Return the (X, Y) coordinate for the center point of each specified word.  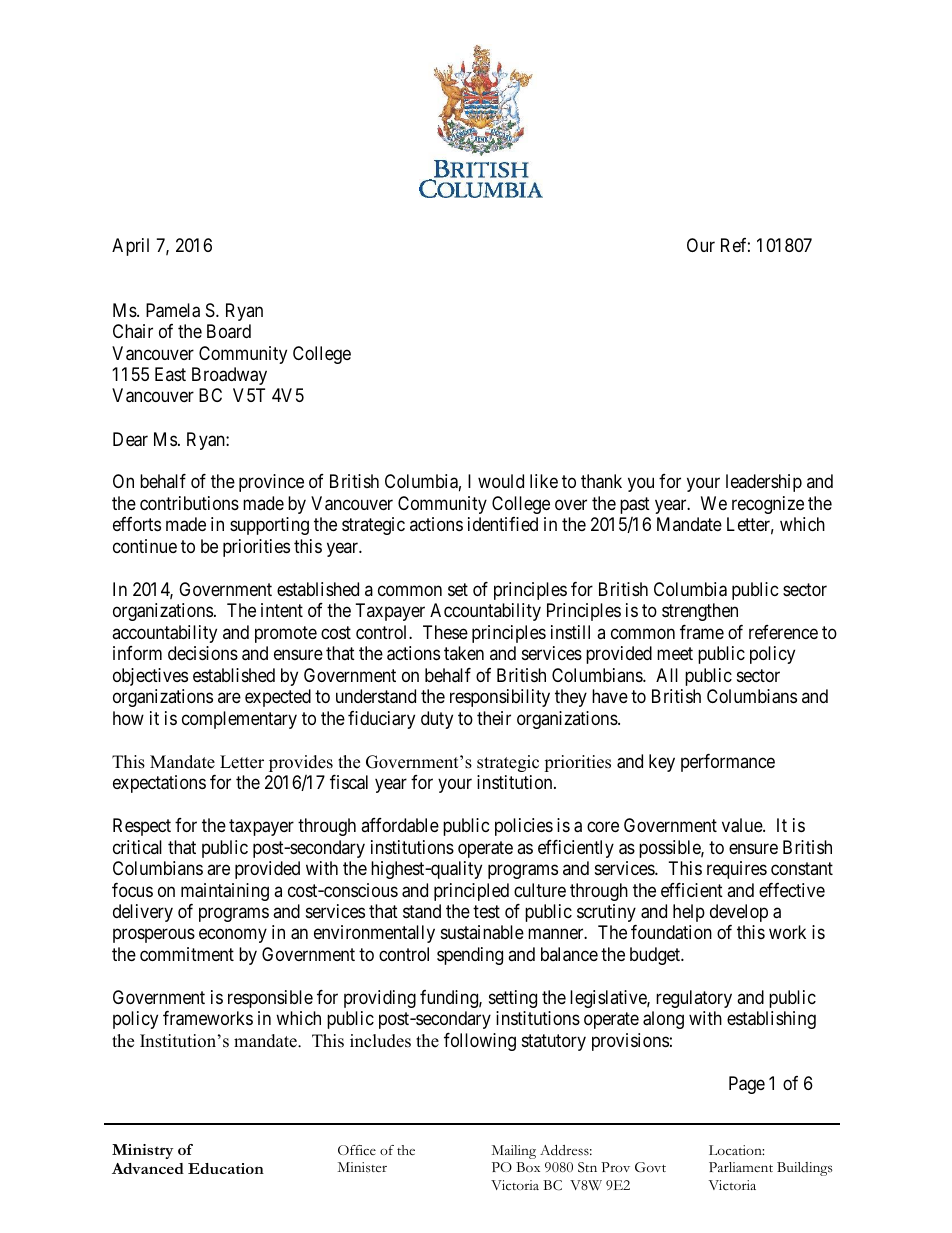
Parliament (741, 1167)
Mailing (514, 1152)
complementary (239, 720)
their (494, 718)
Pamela (173, 310)
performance (728, 763)
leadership (764, 483)
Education (226, 1168)
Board (229, 331)
